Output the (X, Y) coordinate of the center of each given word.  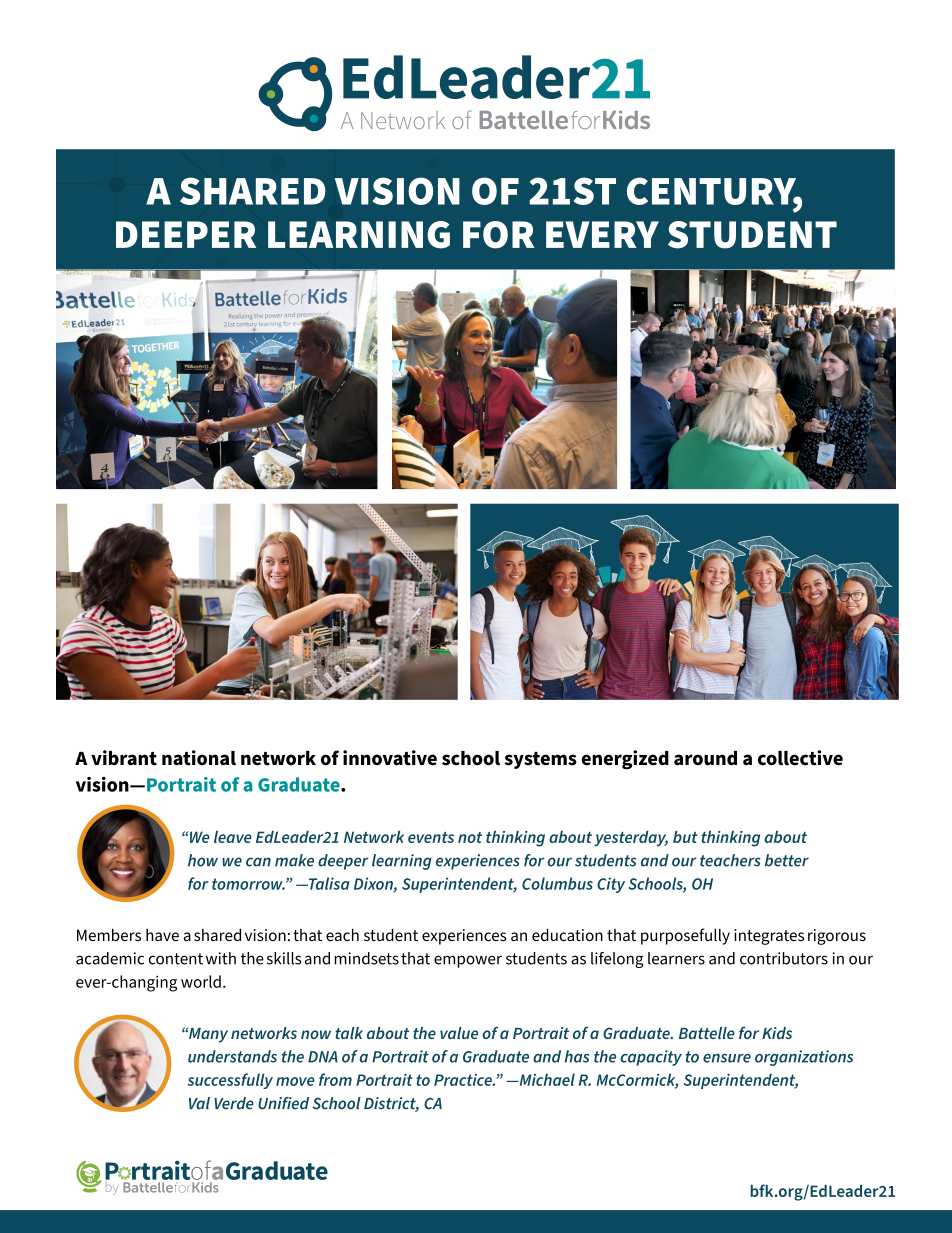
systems (540, 760)
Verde (234, 1103)
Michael (546, 1079)
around (705, 758)
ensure (727, 1058)
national (199, 758)
